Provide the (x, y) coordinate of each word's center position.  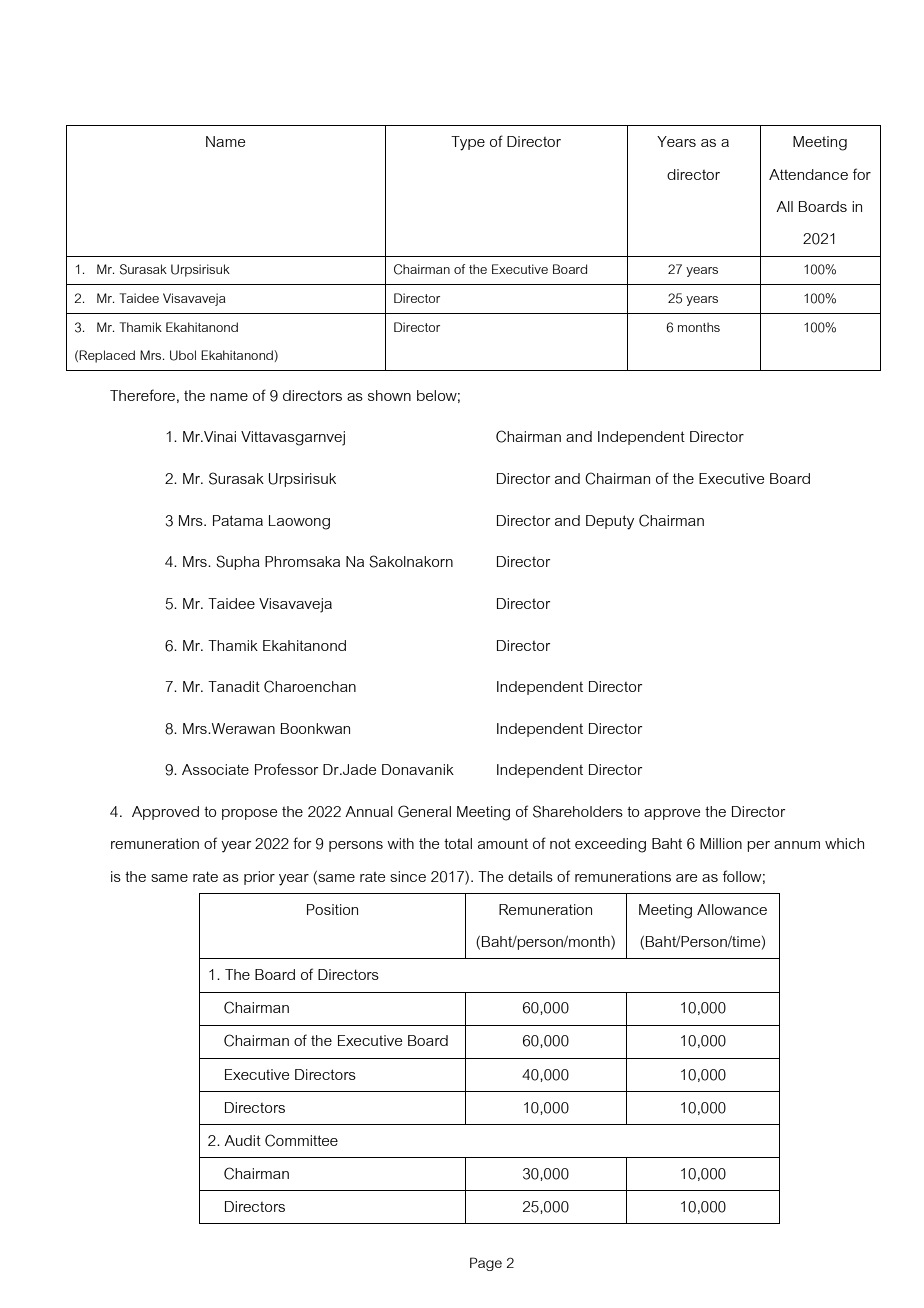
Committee (301, 1140)
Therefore (142, 395)
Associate (215, 769)
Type (468, 143)
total (458, 843)
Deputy (610, 522)
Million (721, 843)
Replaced (107, 356)
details (530, 876)
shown (389, 395)
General (424, 811)
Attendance (808, 174)
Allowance (732, 909)
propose (249, 814)
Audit (242, 1140)
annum (797, 845)
